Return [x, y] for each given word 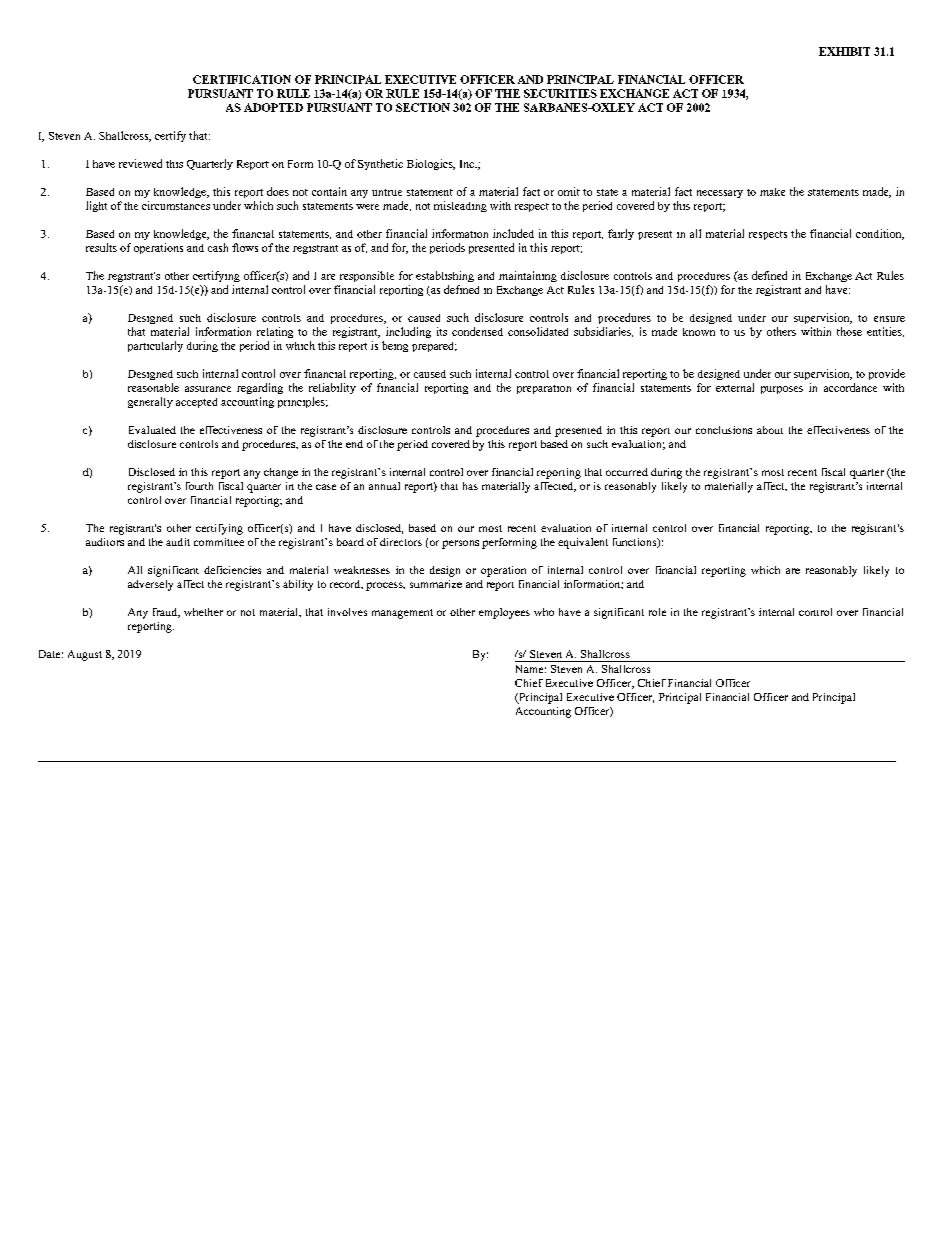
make [772, 192]
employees [504, 613]
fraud [166, 613]
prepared [434, 347]
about [770, 430]
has [470, 486]
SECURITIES [560, 93]
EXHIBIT [844, 51]
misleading [460, 206]
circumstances [176, 205]
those [849, 331]
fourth [199, 486]
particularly [155, 346]
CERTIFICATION [242, 79]
